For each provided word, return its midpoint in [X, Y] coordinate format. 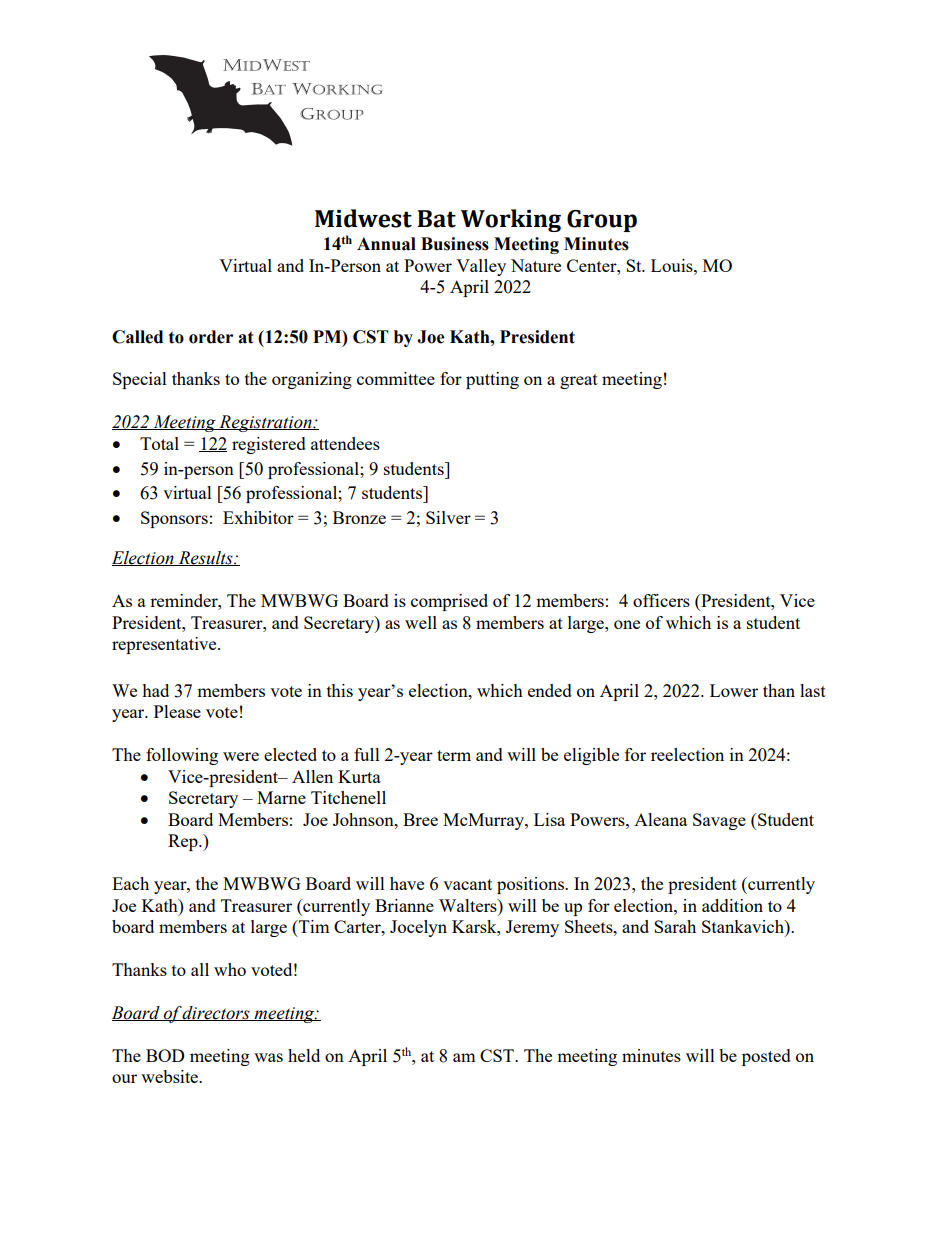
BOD [165, 1055]
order [211, 337]
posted [766, 1057]
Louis [673, 265]
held [304, 1055]
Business [455, 244]
